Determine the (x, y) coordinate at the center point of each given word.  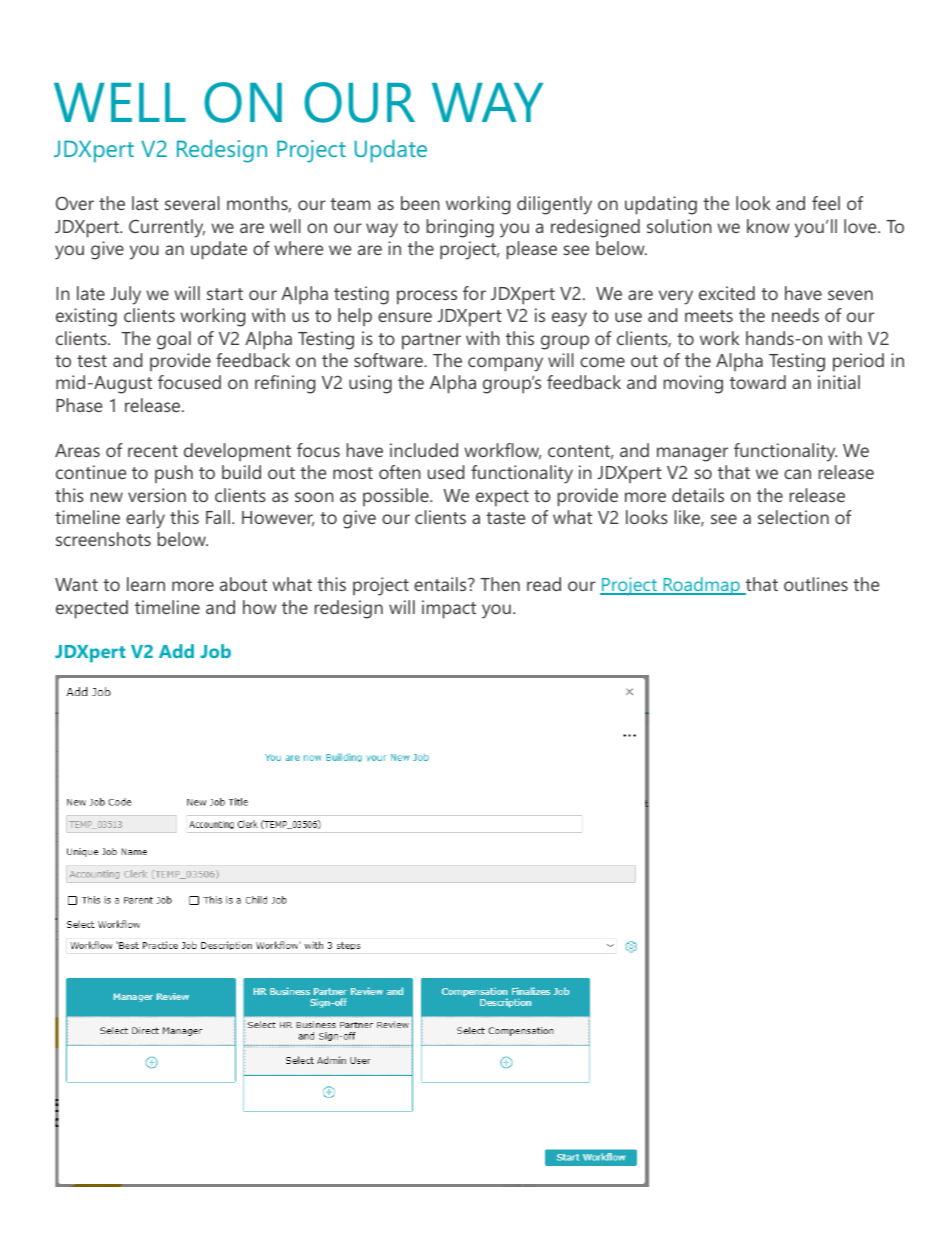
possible (397, 497)
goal (174, 340)
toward (758, 382)
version (157, 495)
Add (176, 651)
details (698, 495)
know (768, 226)
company (505, 364)
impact (449, 609)
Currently (167, 228)
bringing (460, 228)
